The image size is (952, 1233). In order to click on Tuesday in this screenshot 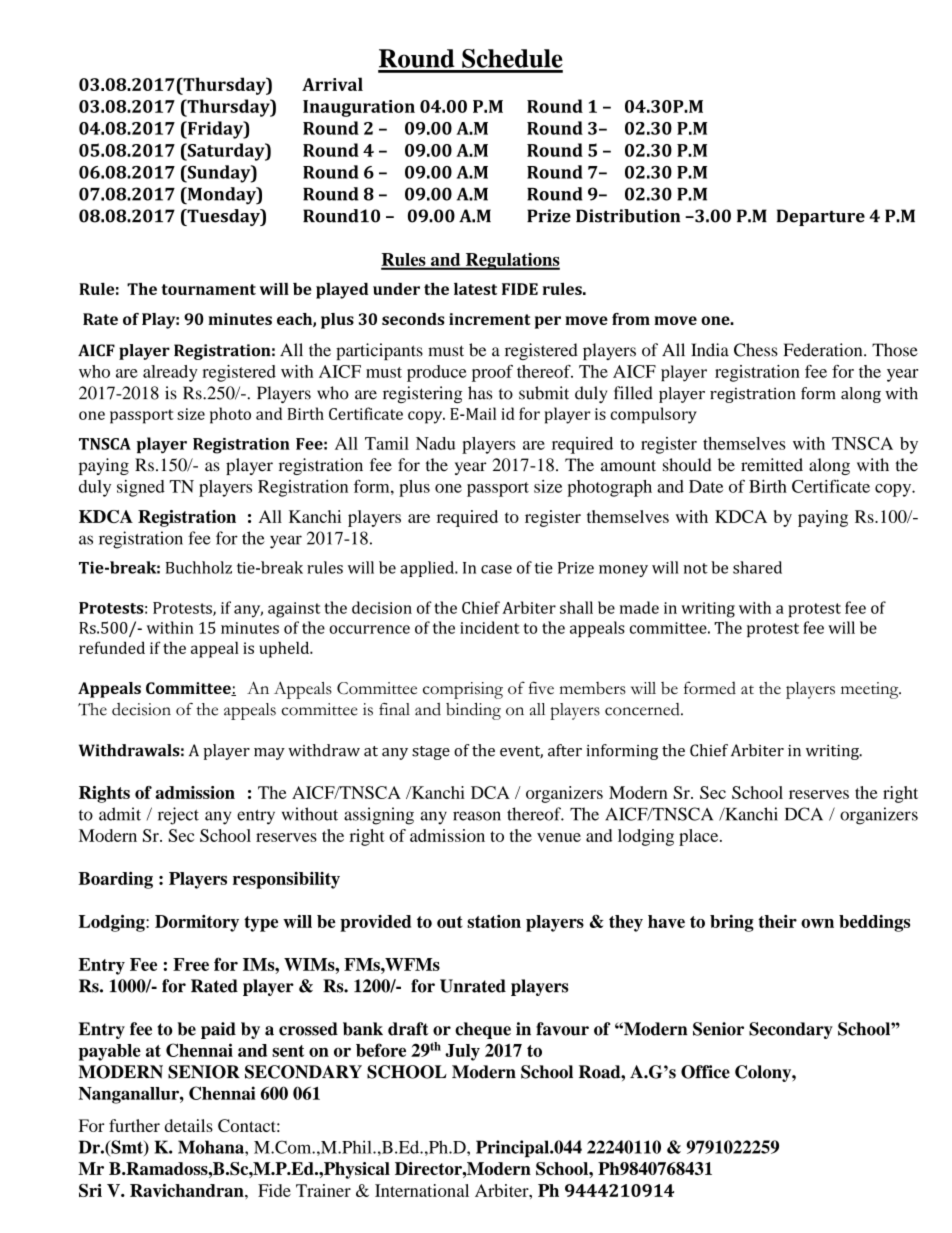, I will do `click(223, 217)`.
